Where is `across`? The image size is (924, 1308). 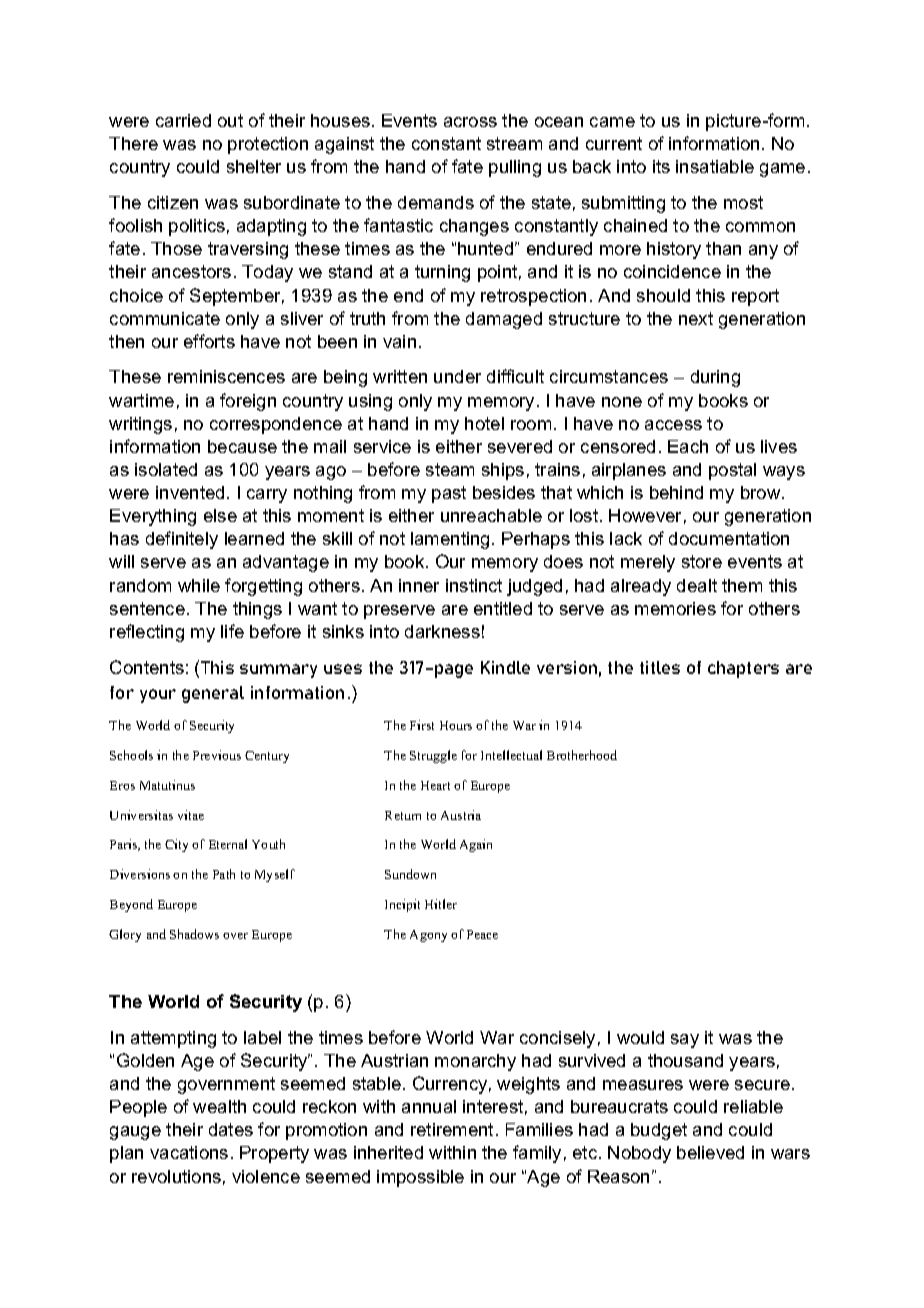 across is located at coordinates (470, 122).
